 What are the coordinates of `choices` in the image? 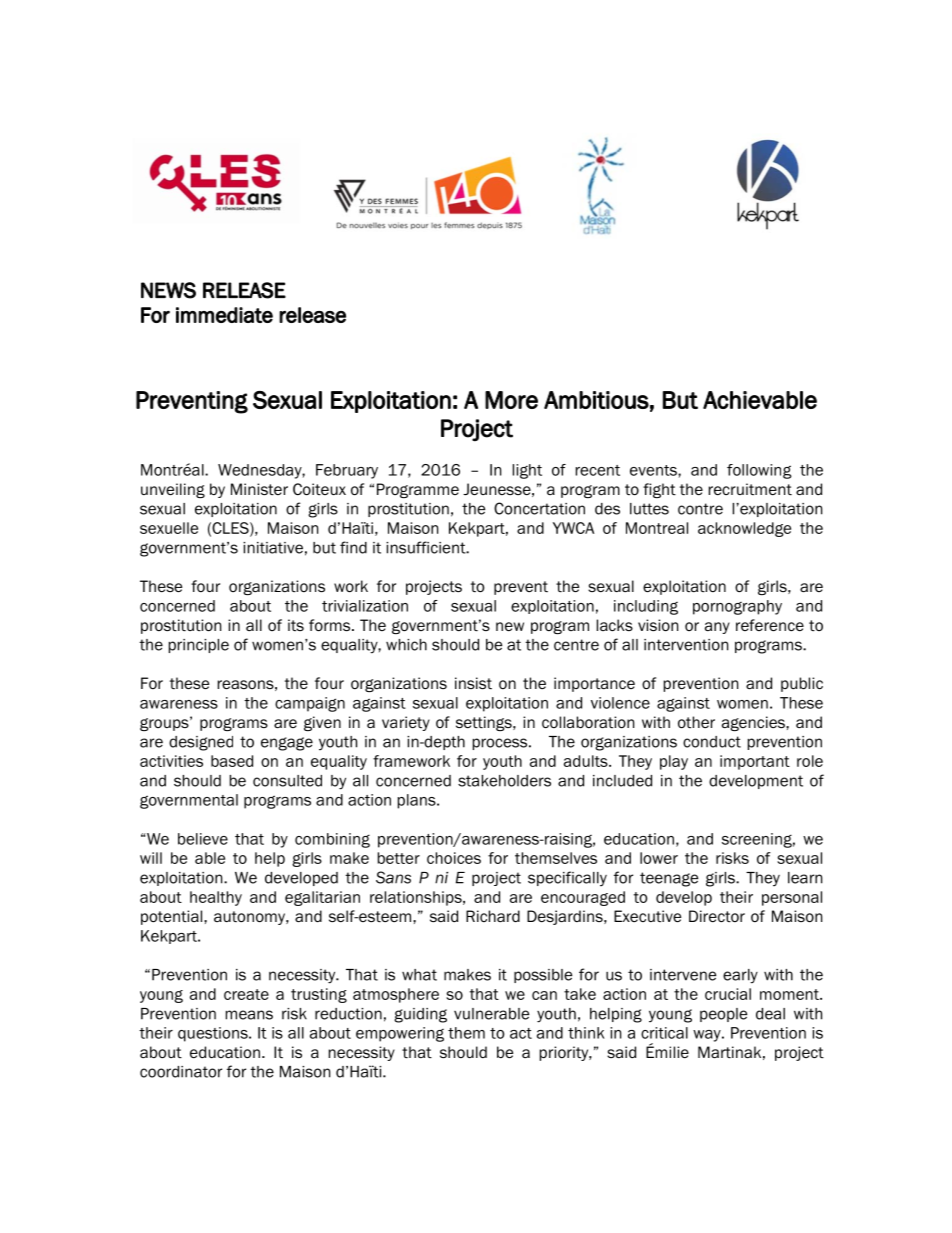 It's located at (454, 858).
